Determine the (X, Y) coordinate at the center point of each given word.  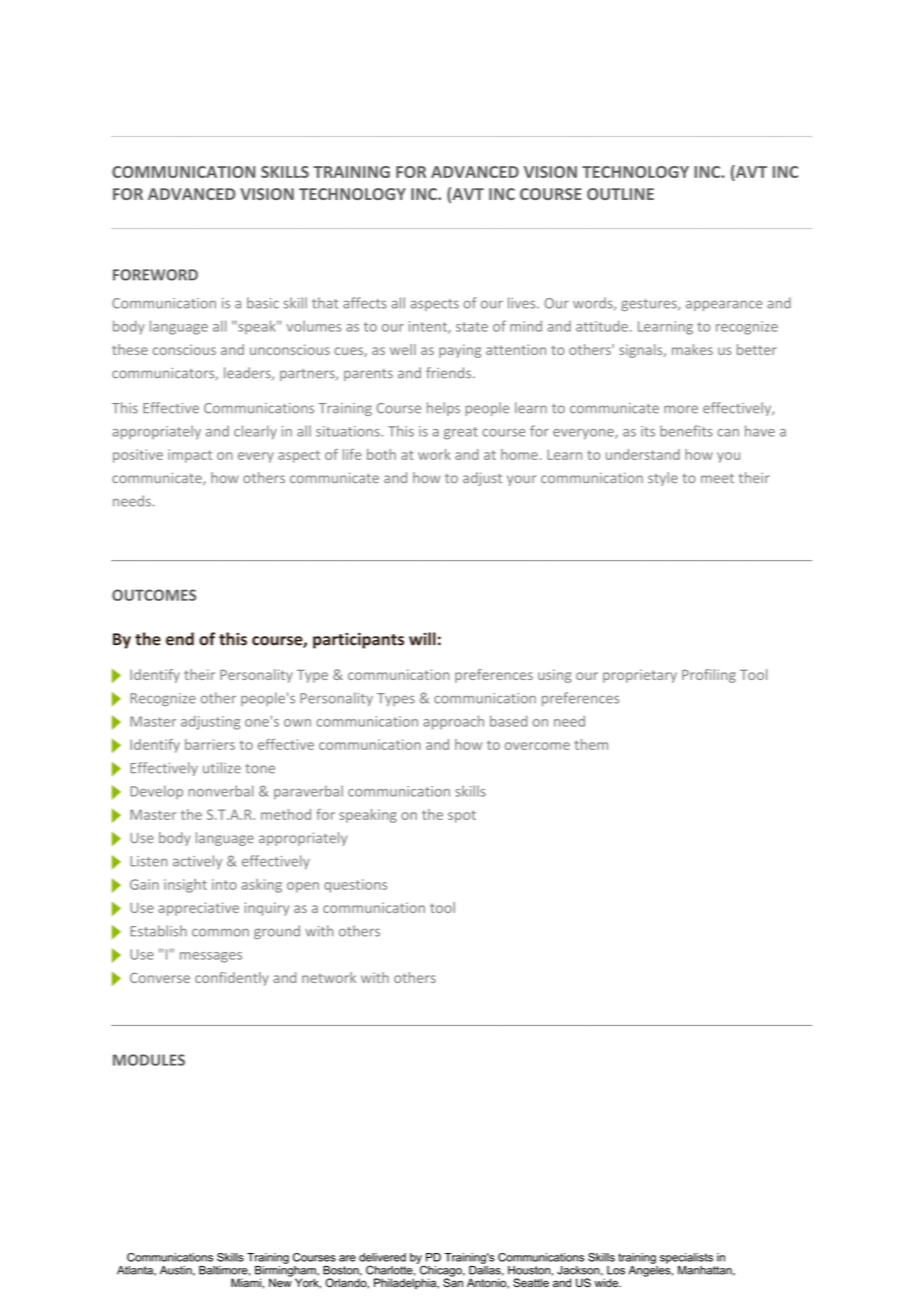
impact (190, 456)
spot (462, 816)
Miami (247, 1283)
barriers (210, 744)
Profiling (709, 676)
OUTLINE (620, 194)
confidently (232, 979)
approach (453, 722)
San (453, 1282)
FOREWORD (155, 275)
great (461, 433)
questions (355, 886)
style (663, 479)
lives (523, 303)
